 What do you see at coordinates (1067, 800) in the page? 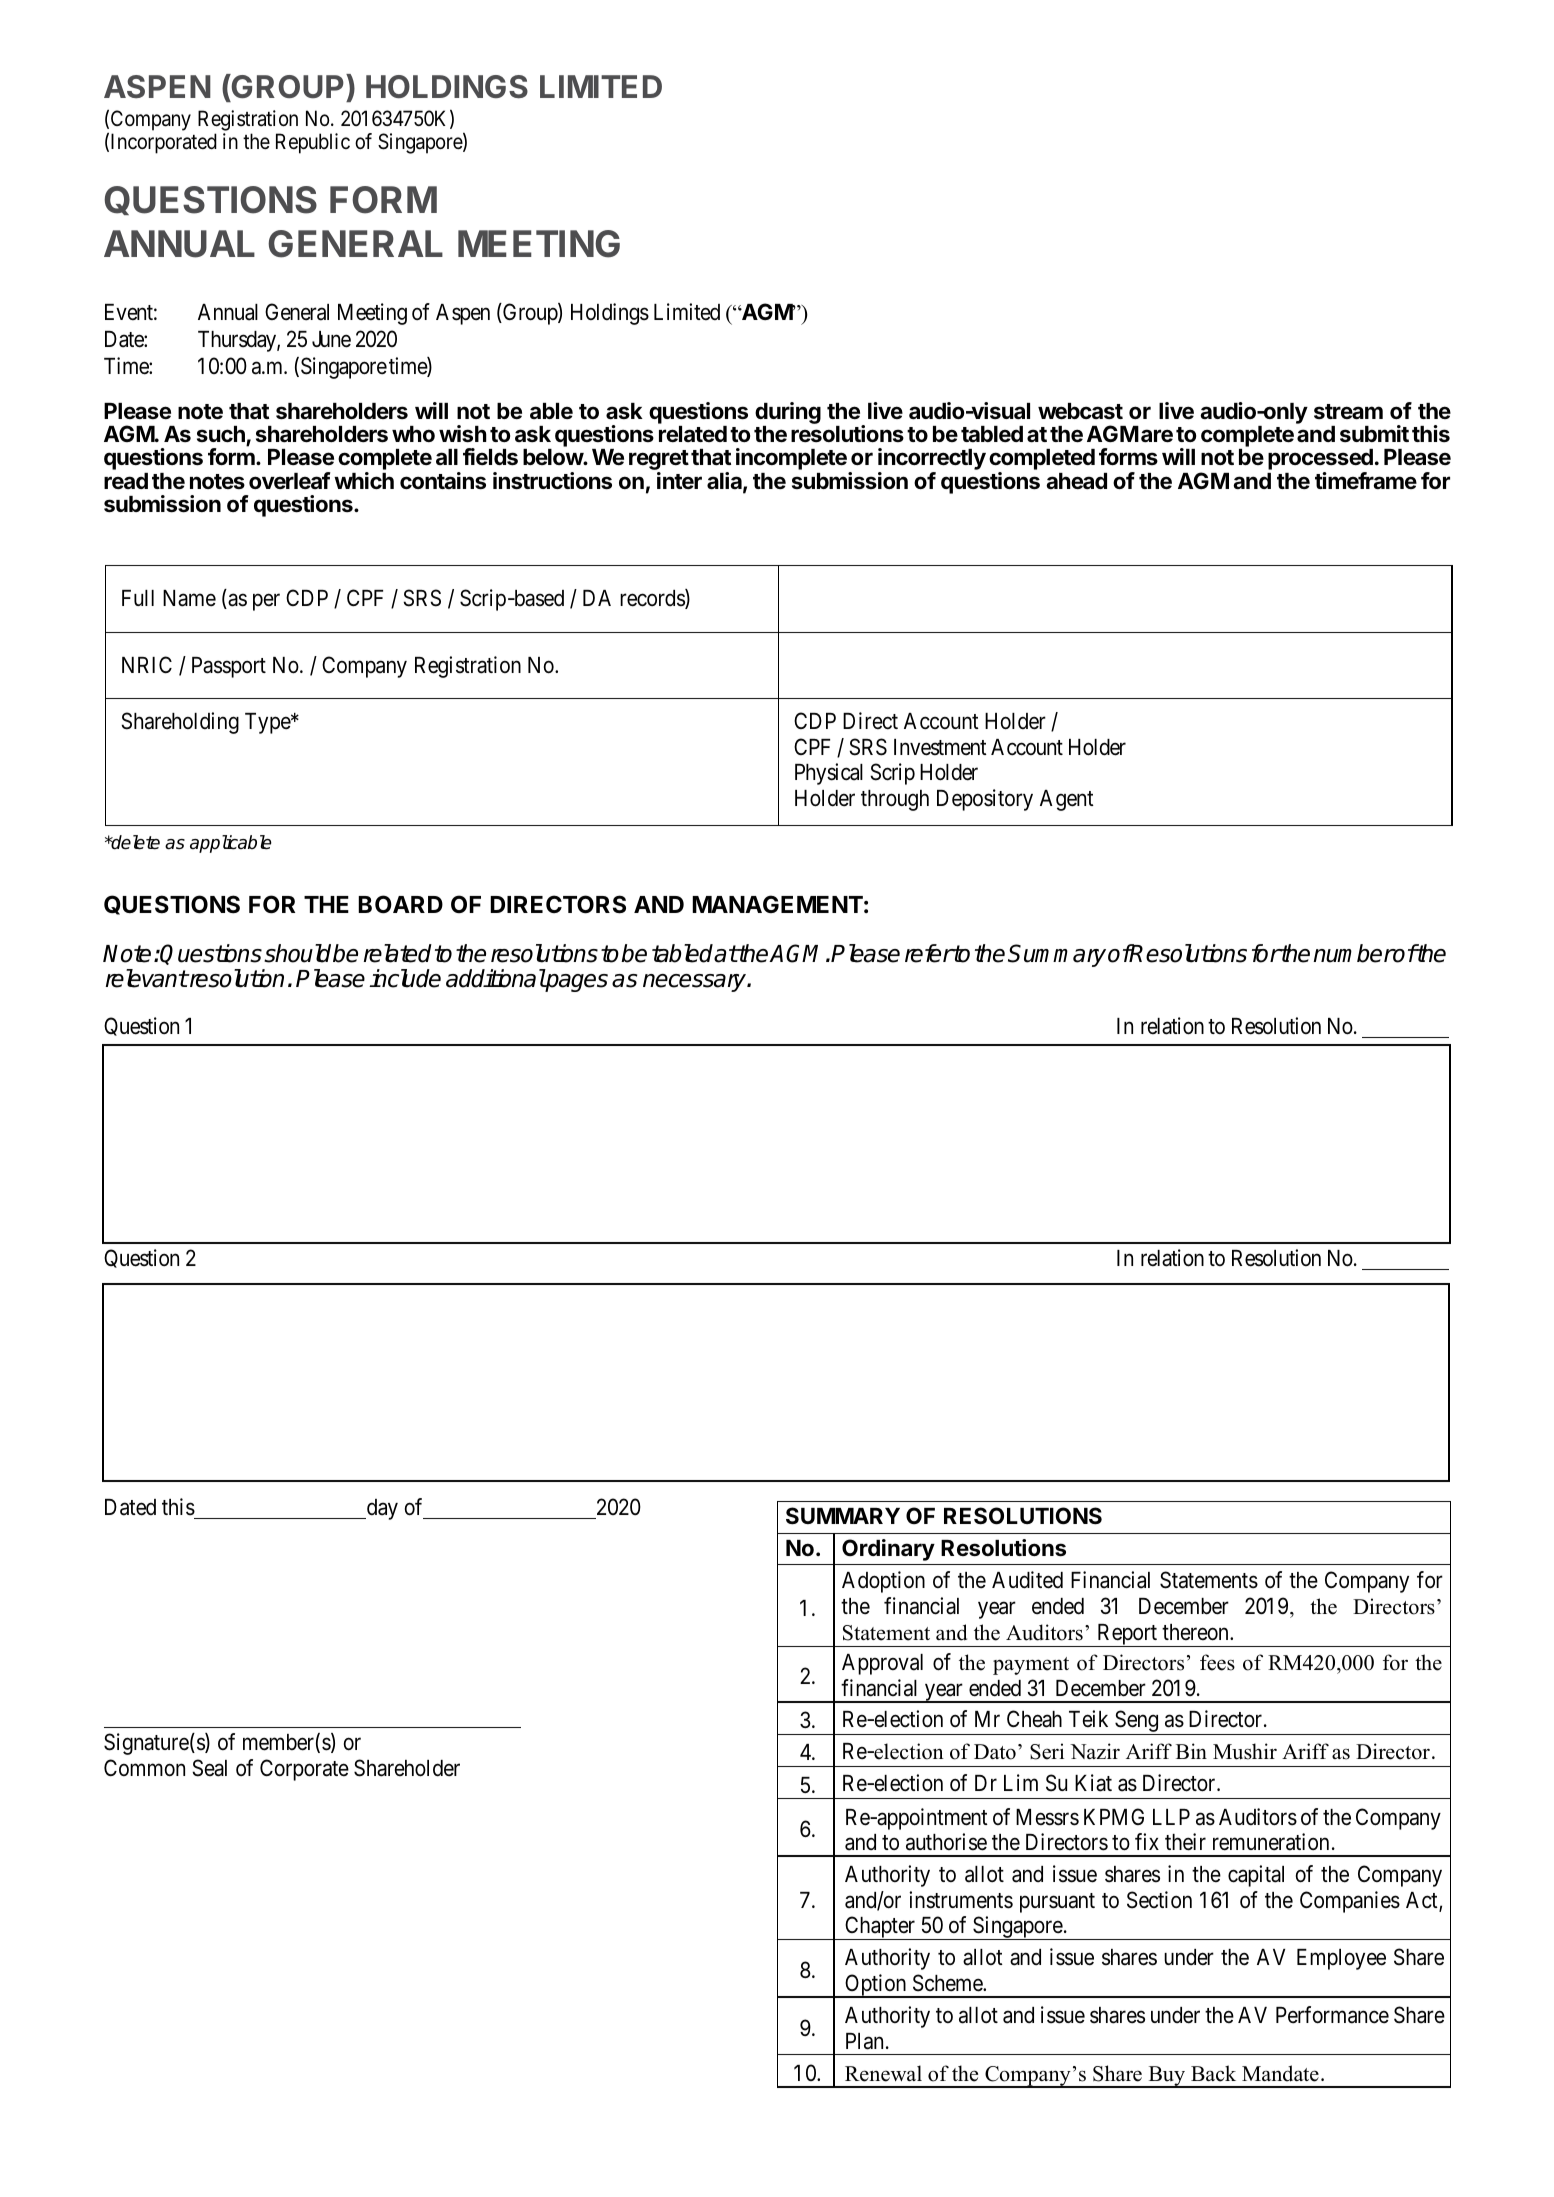
I see `Agent` at bounding box center [1067, 800].
